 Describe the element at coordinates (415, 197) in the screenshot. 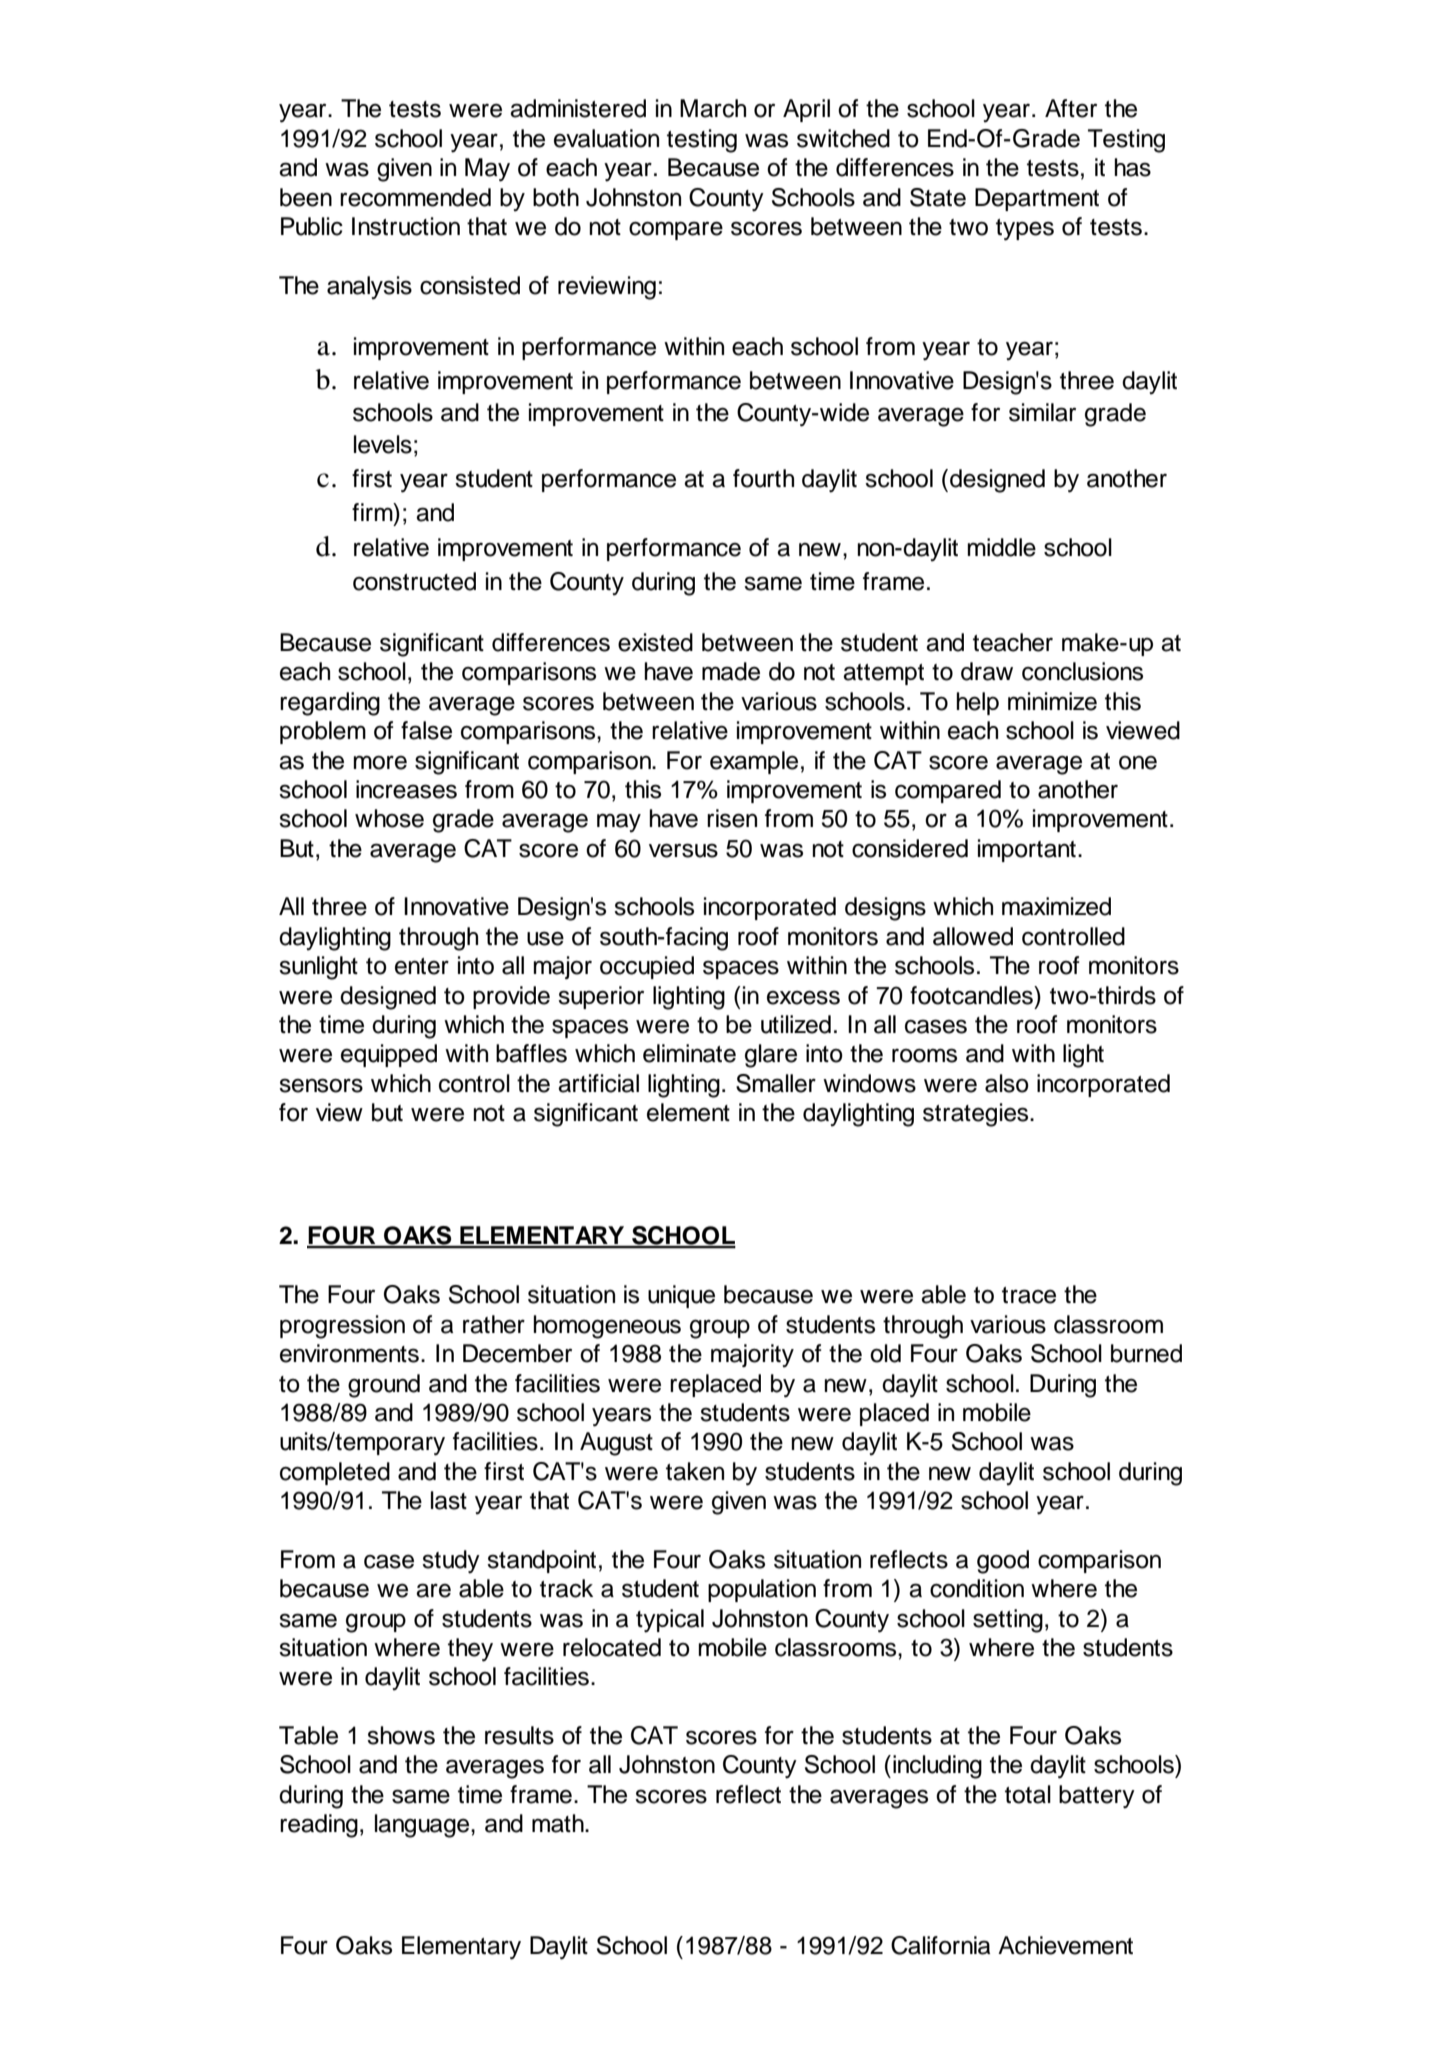

I see `recommended` at that location.
